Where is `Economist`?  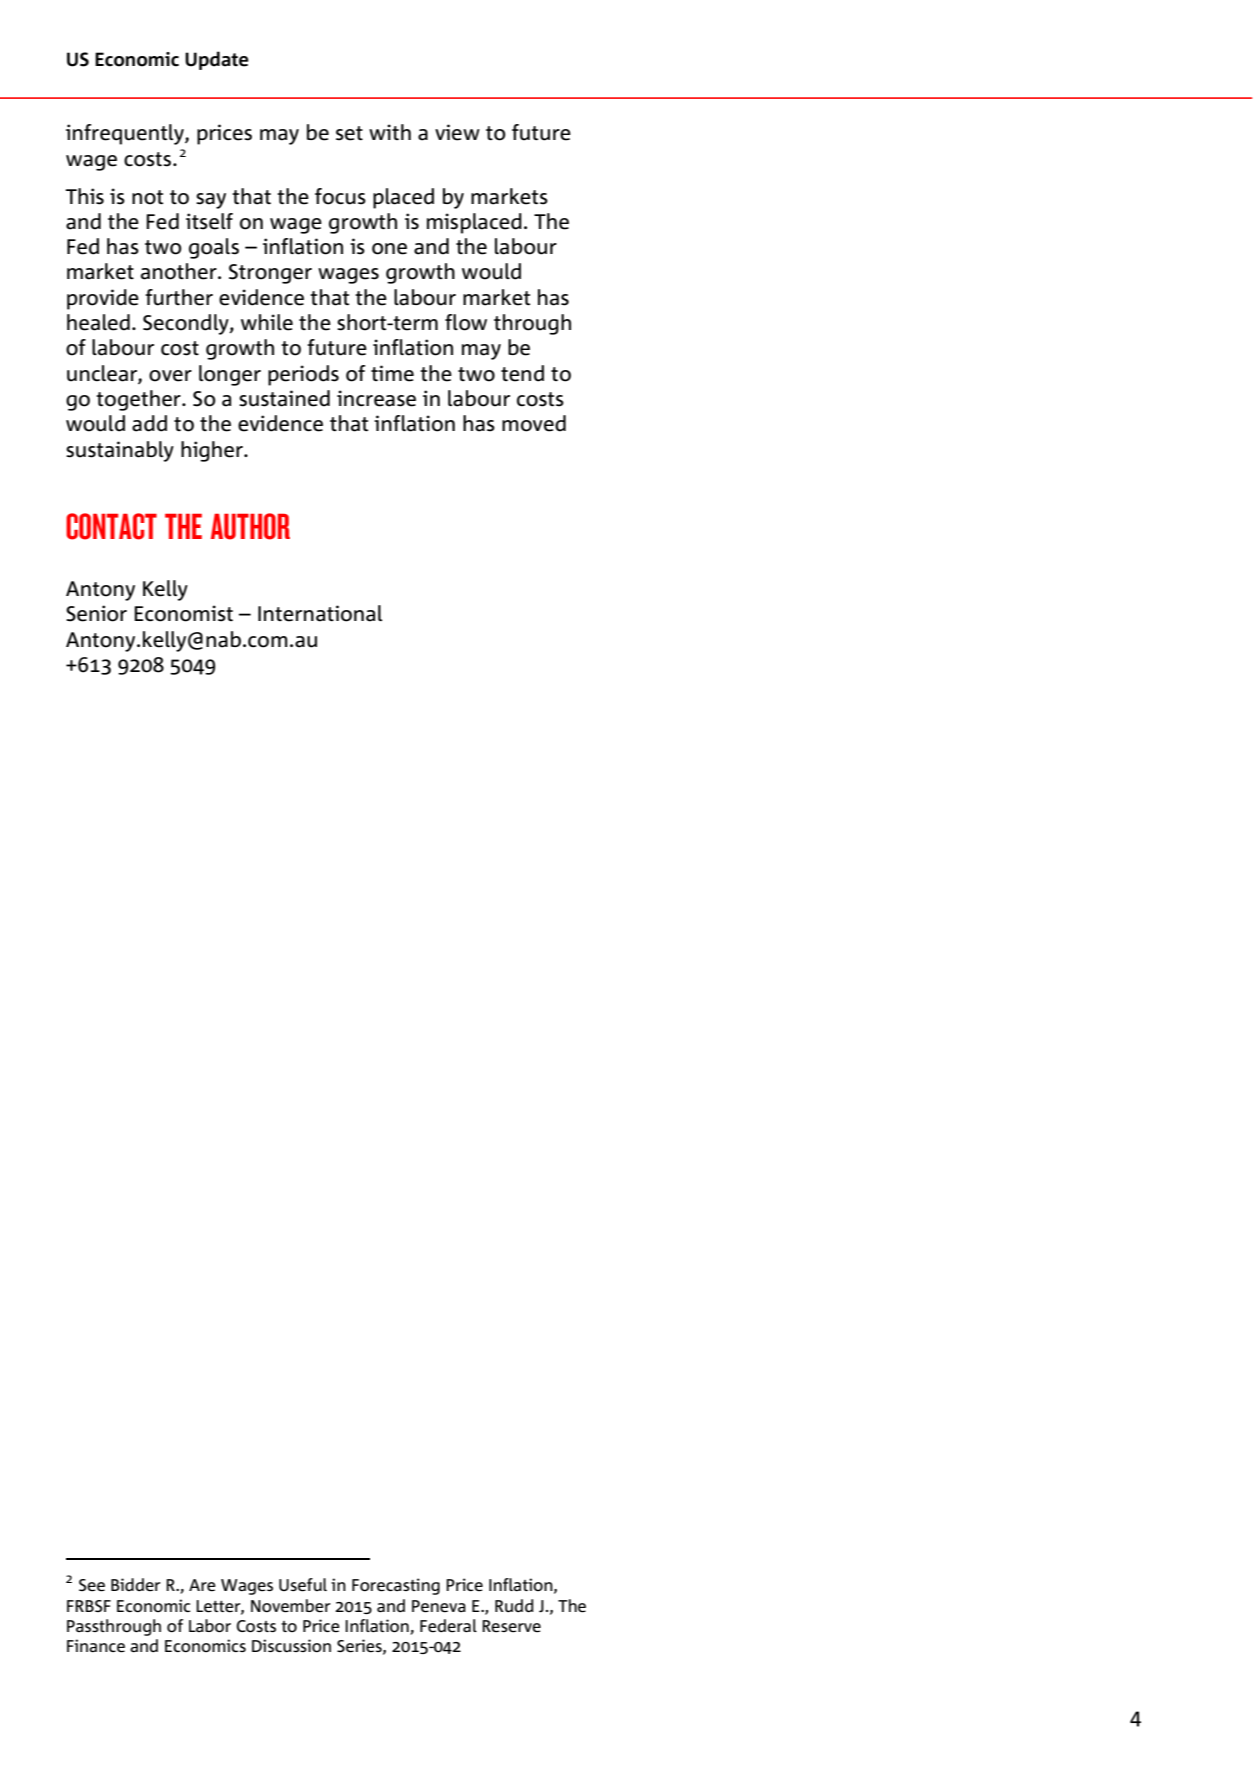
Economist is located at coordinates (183, 613).
